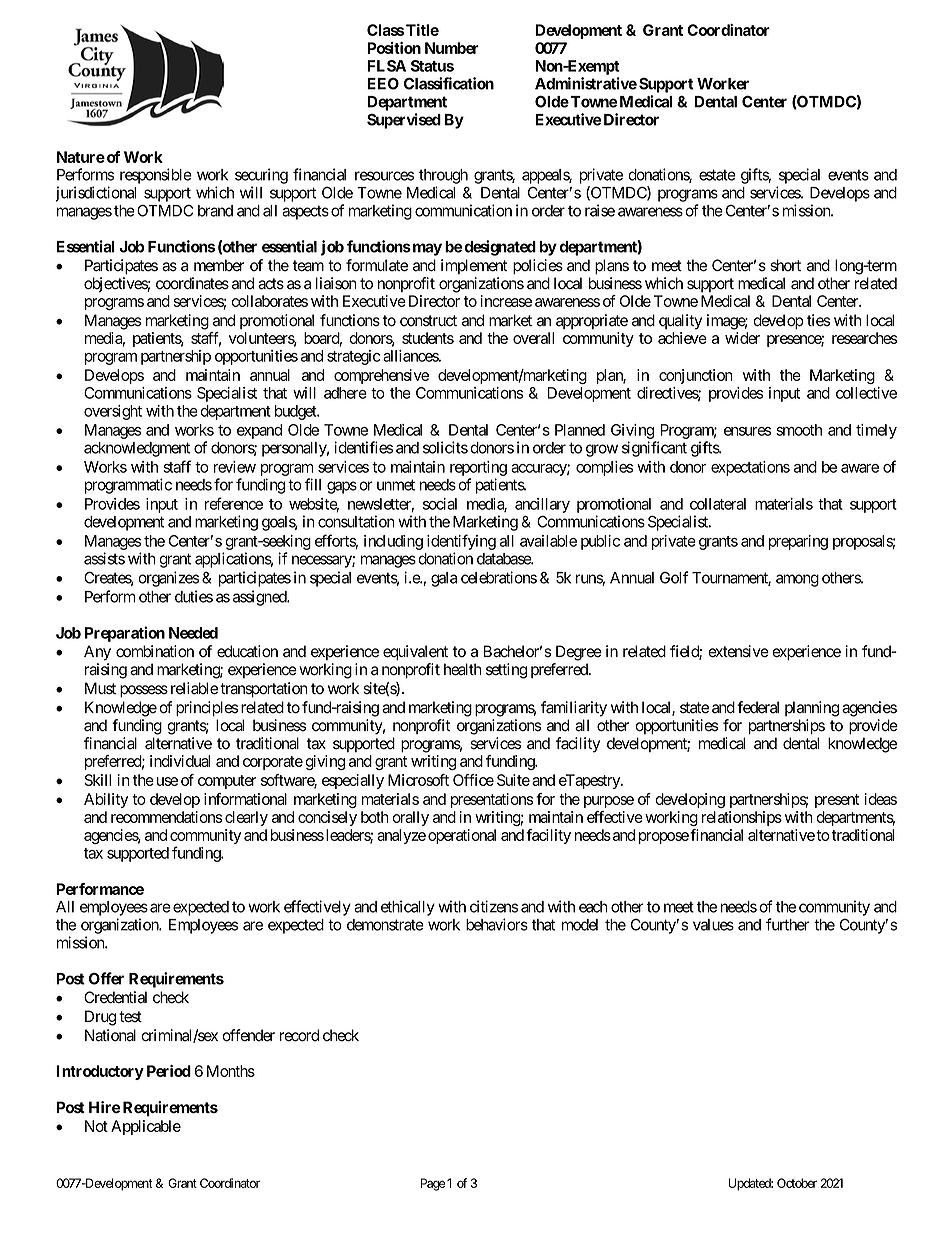  What do you see at coordinates (192, 283) in the image?
I see `coordinates` at bounding box center [192, 283].
